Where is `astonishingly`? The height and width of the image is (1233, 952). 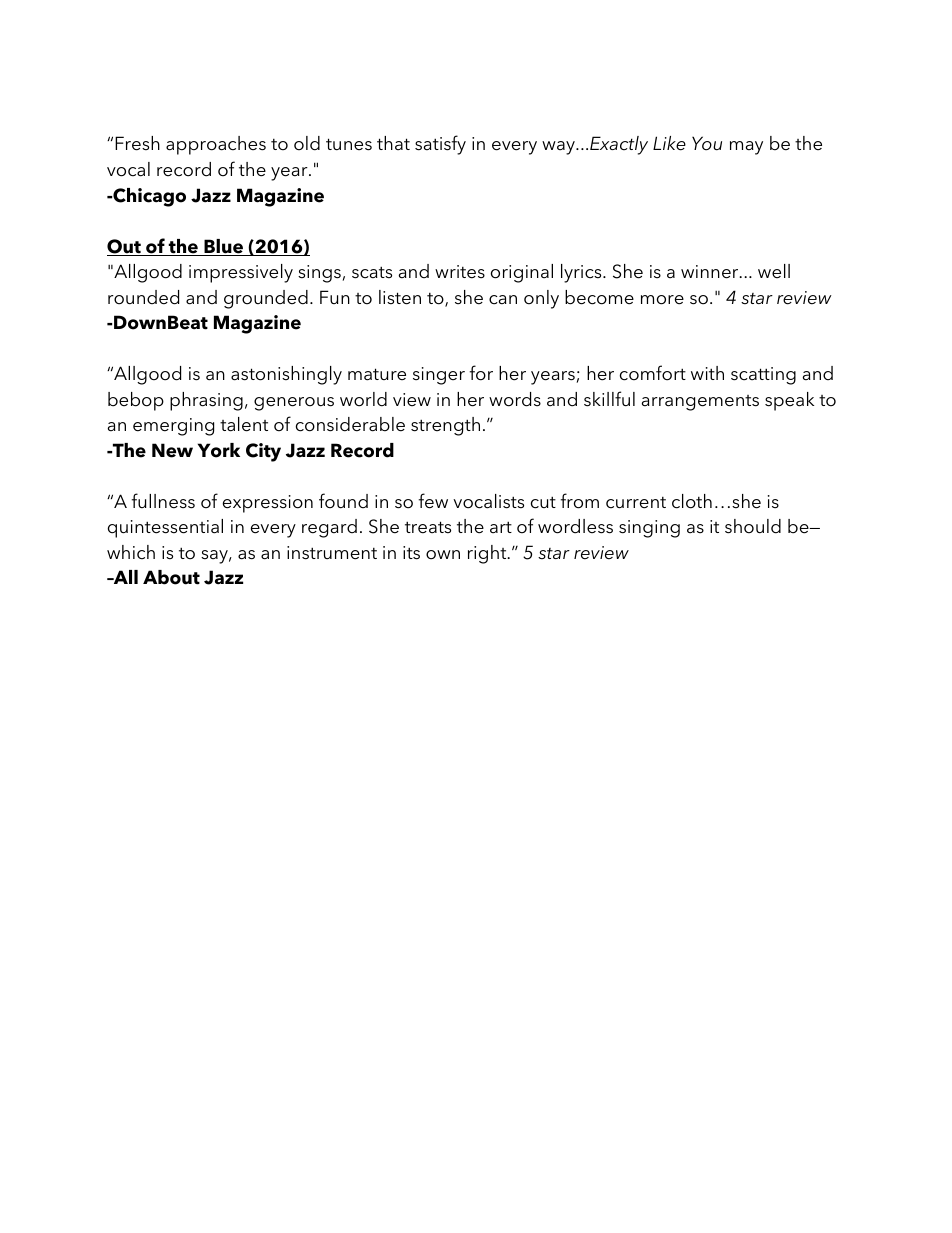
astonishingly is located at coordinates (286, 375).
